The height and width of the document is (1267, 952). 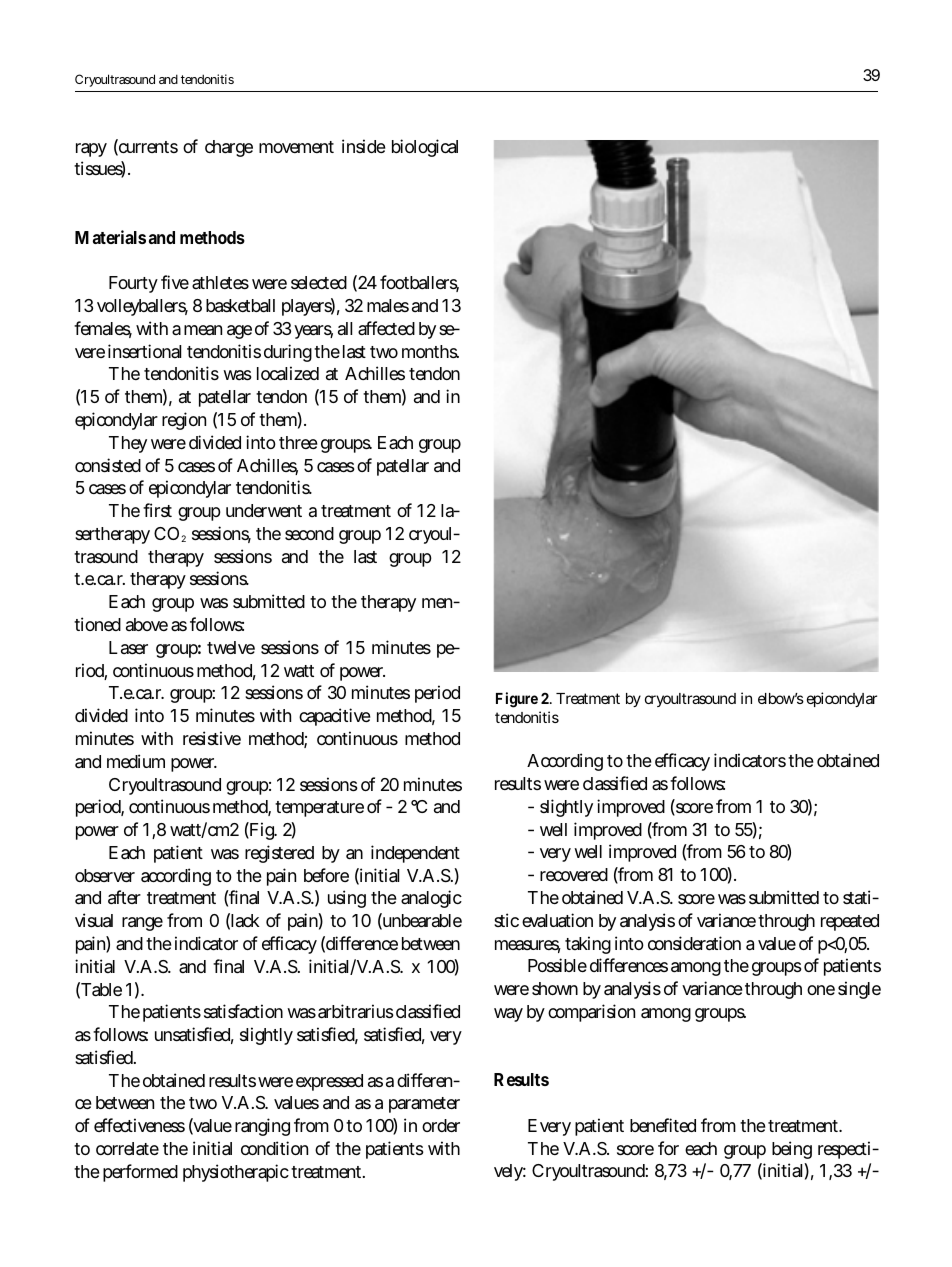 I want to click on order, so click(x=441, y=1125).
